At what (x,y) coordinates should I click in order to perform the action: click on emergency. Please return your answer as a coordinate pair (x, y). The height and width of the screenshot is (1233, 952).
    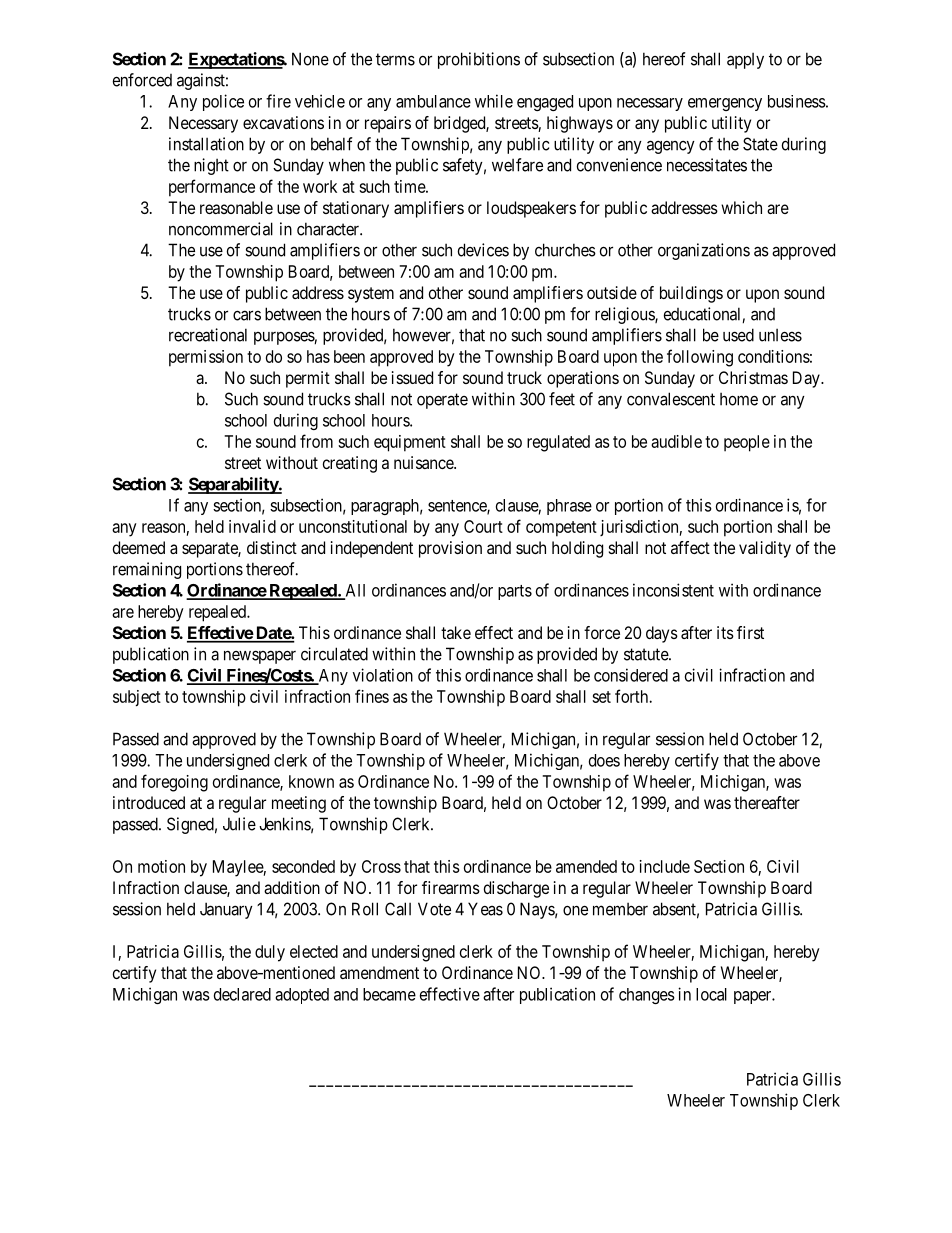
    Looking at the image, I should click on (725, 104).
